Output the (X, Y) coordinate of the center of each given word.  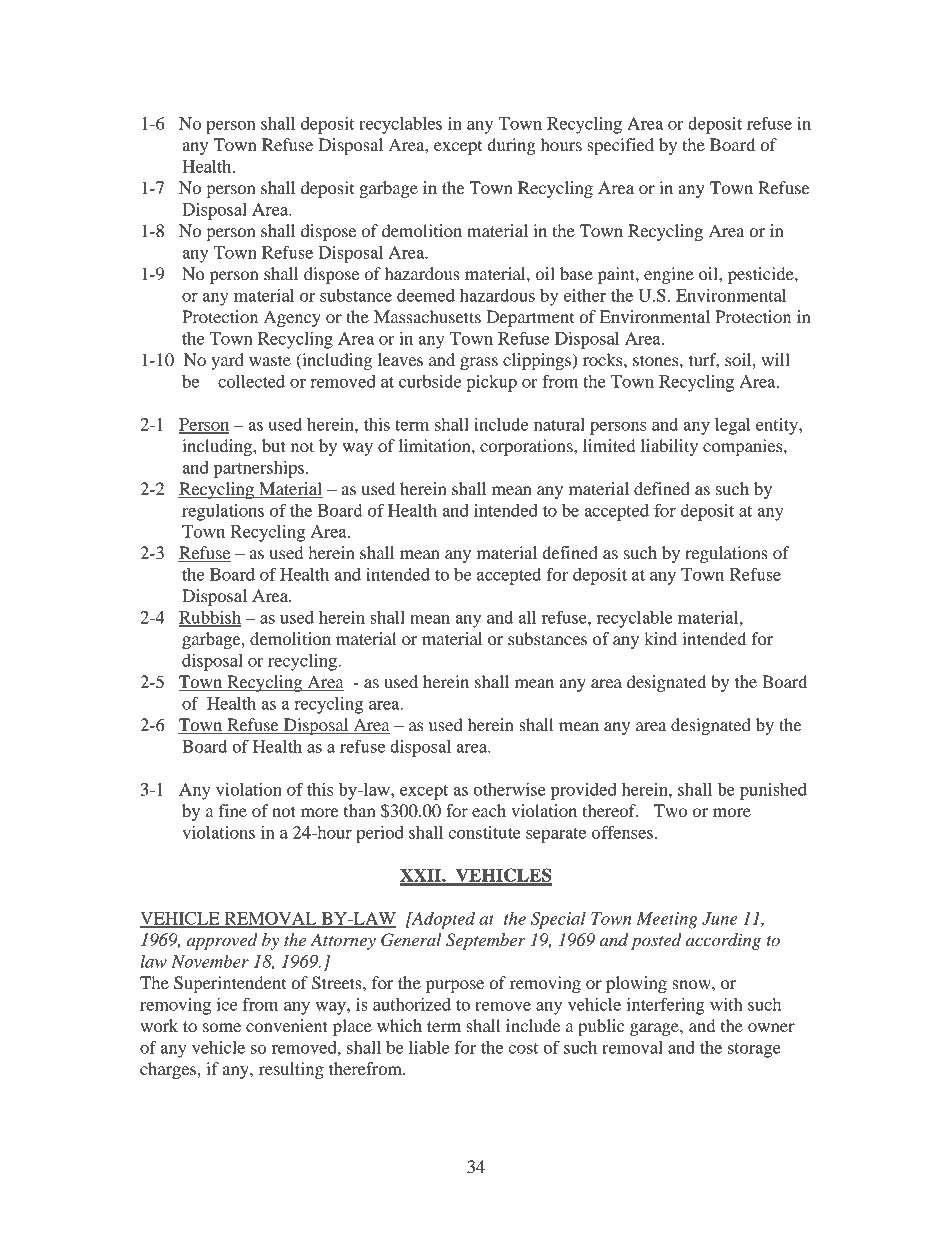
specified (620, 146)
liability (669, 447)
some (222, 1027)
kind (660, 638)
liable (429, 1047)
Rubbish (210, 618)
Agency (292, 318)
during (511, 146)
